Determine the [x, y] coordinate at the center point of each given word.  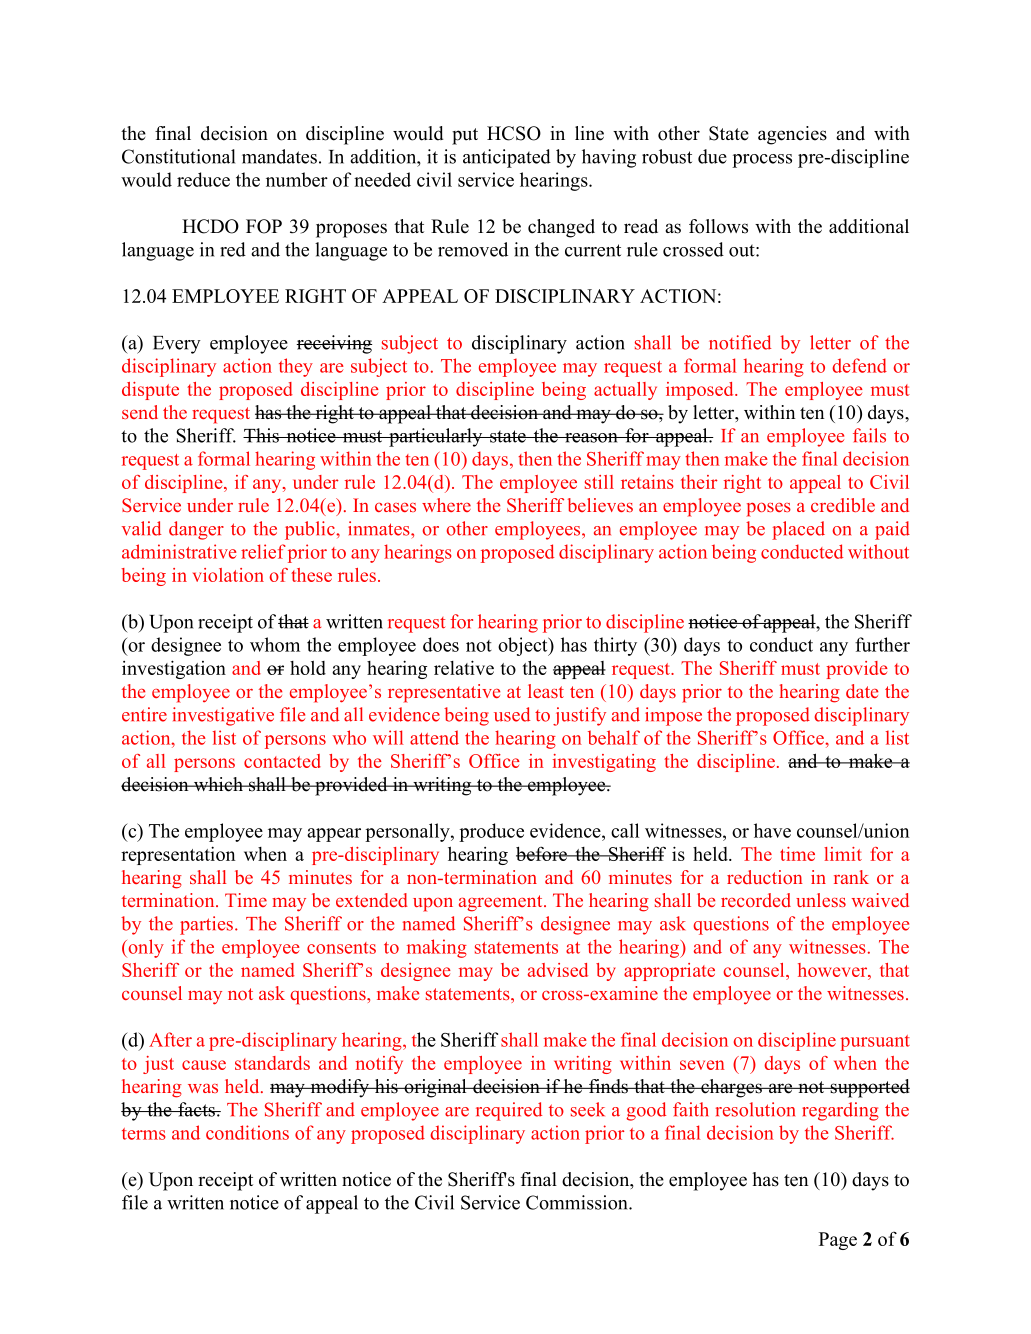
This [262, 435]
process [762, 161]
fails [869, 435]
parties [206, 925]
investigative [223, 716]
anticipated [507, 158]
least [546, 691]
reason [591, 438]
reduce [203, 179]
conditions [247, 1132]
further [882, 644]
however [833, 971]
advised [558, 970]
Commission [578, 1202]
